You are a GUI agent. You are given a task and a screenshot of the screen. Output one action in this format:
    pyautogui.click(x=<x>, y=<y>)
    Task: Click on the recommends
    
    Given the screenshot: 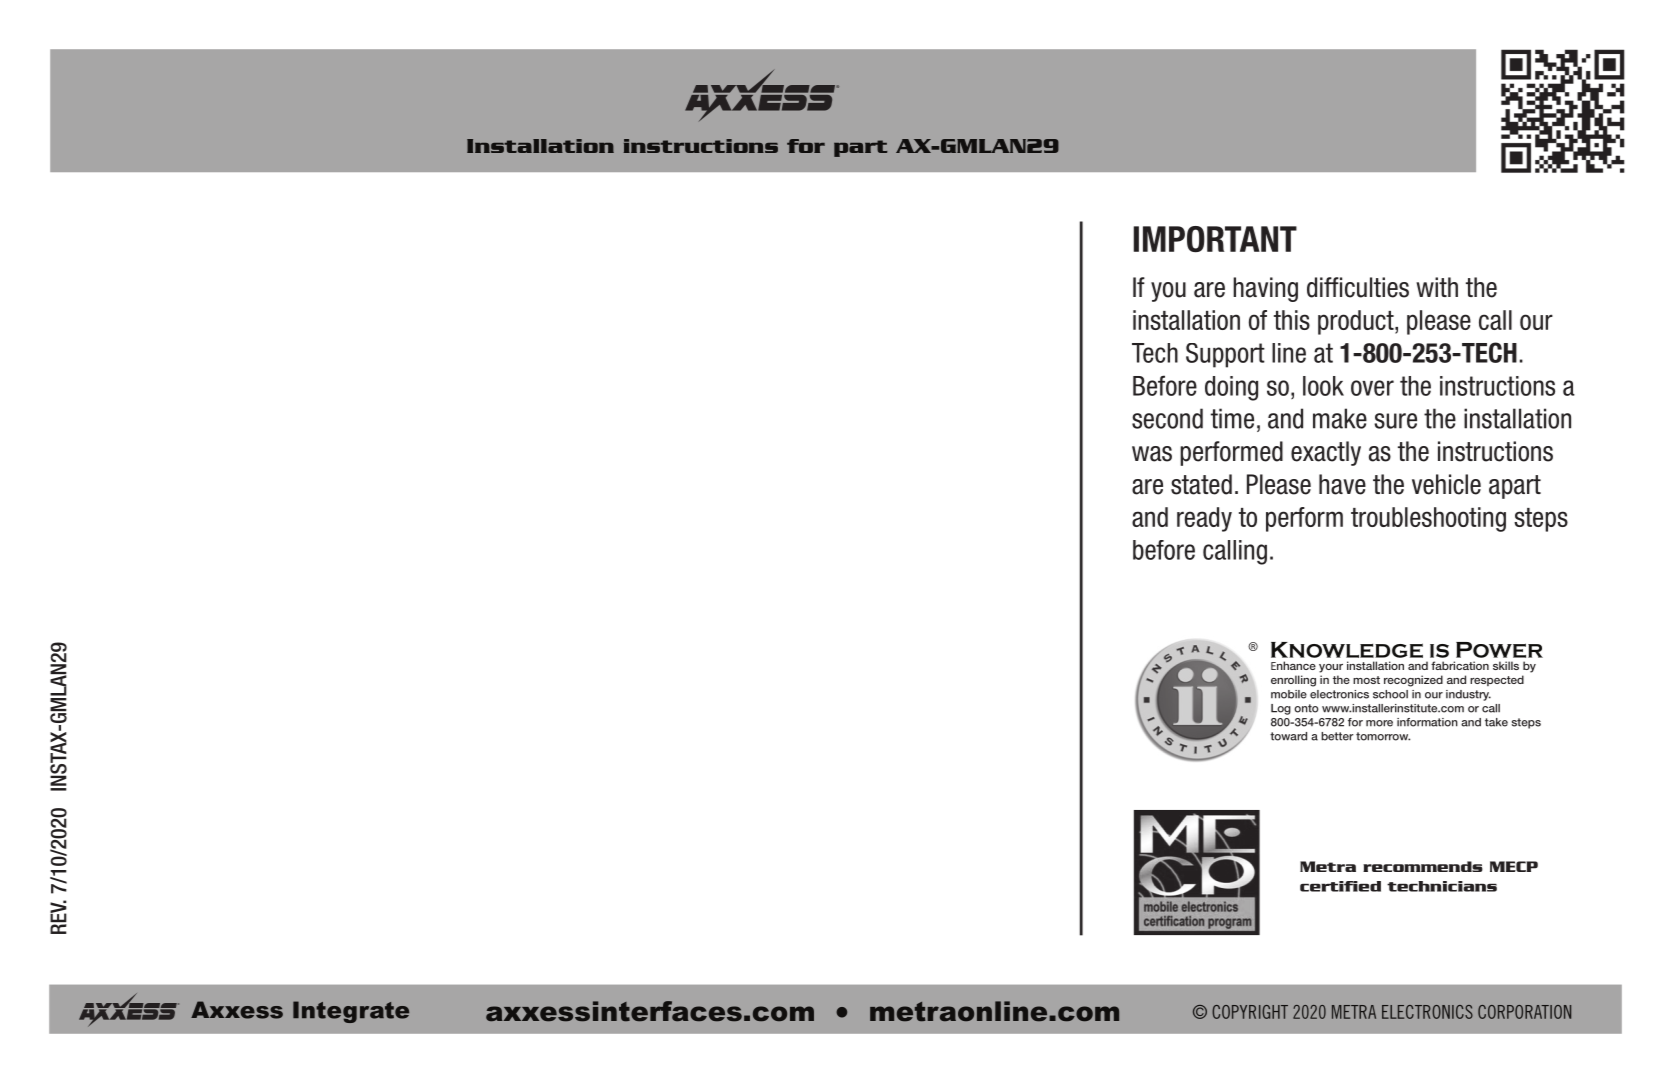 What is the action you would take?
    pyautogui.click(x=1423, y=866)
